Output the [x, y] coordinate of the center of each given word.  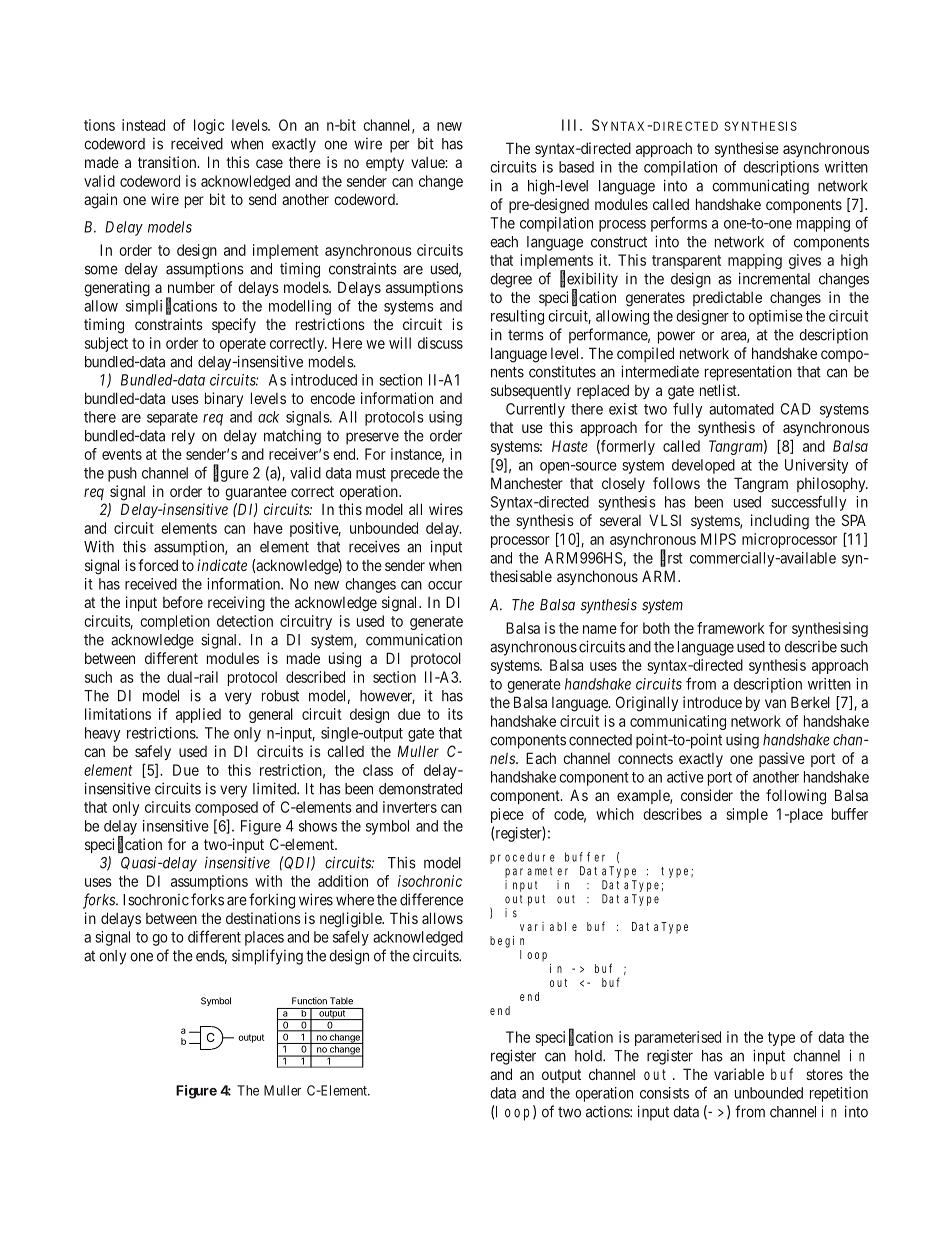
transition [168, 162]
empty [385, 164]
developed [703, 466]
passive [782, 759]
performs [679, 224]
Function [309, 1001]
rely [183, 437]
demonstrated [420, 789]
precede [415, 474]
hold [589, 1056]
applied [198, 715]
